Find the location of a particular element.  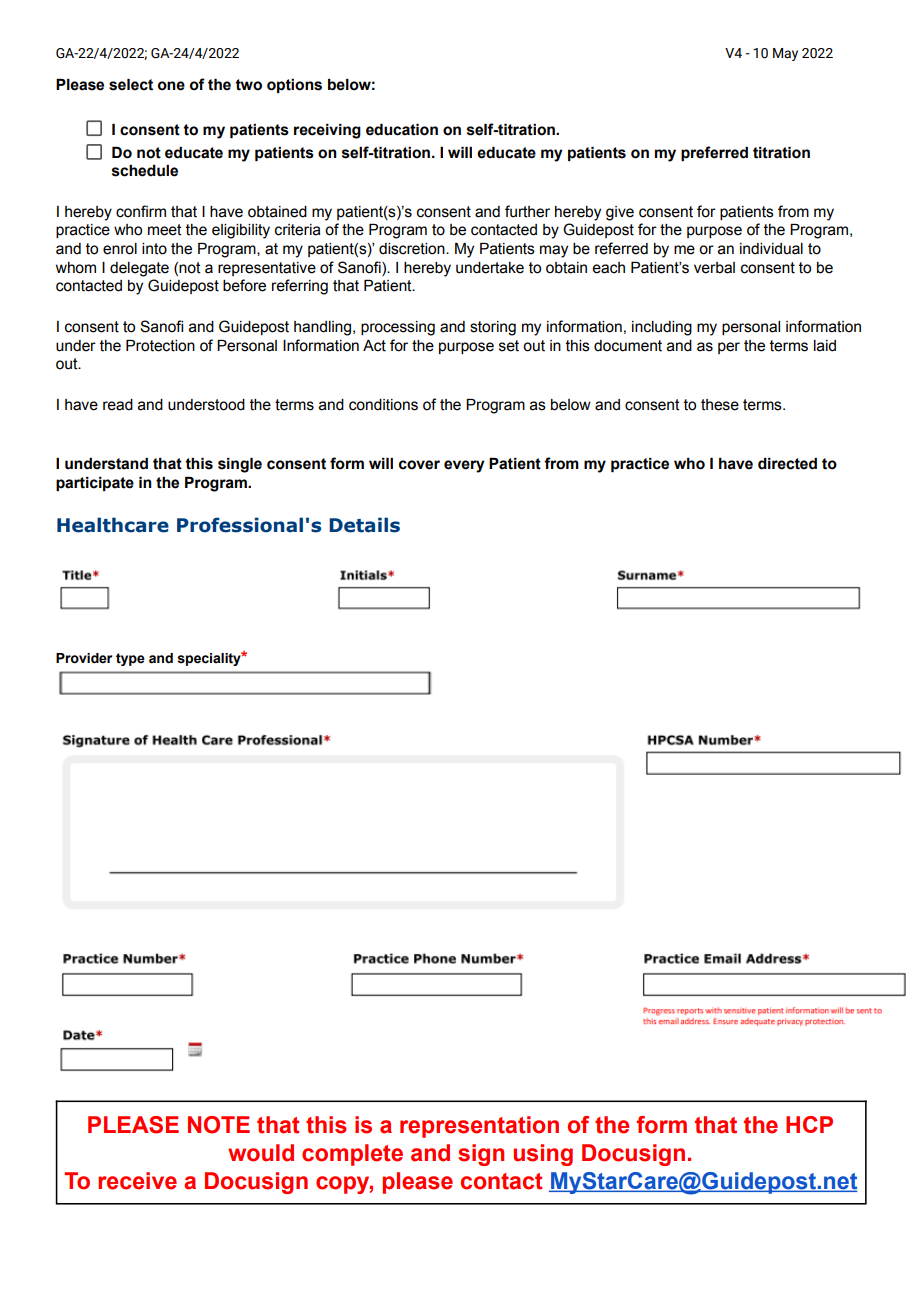

Protection is located at coordinates (160, 346).
